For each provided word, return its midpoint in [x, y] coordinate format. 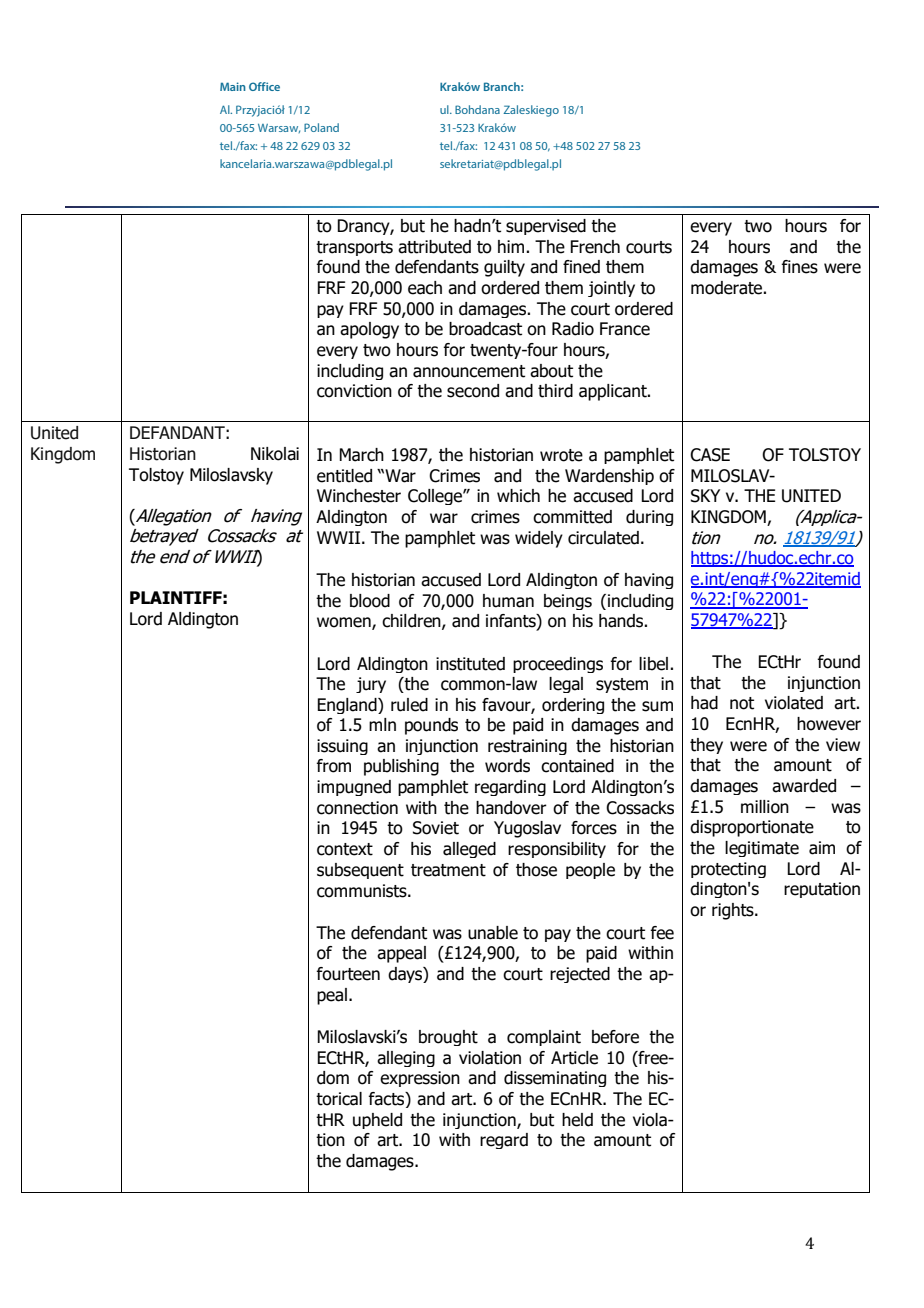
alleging [406, 1059]
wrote [561, 455]
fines [799, 267]
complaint [544, 1038]
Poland [321, 127]
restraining [527, 747]
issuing [342, 747]
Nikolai [275, 454]
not [742, 703]
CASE [710, 455]
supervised [546, 227]
